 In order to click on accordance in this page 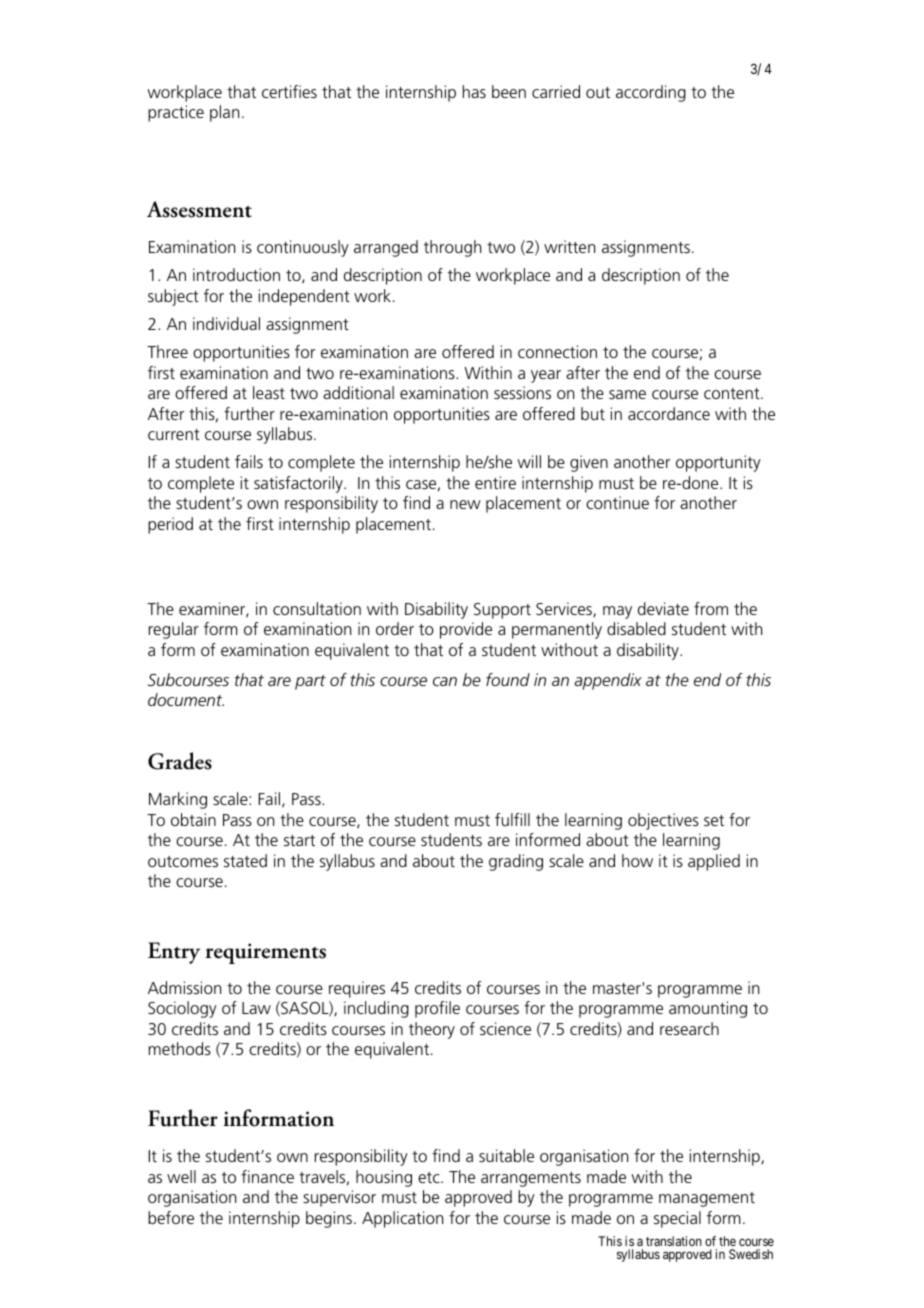, I will do `click(669, 413)`.
